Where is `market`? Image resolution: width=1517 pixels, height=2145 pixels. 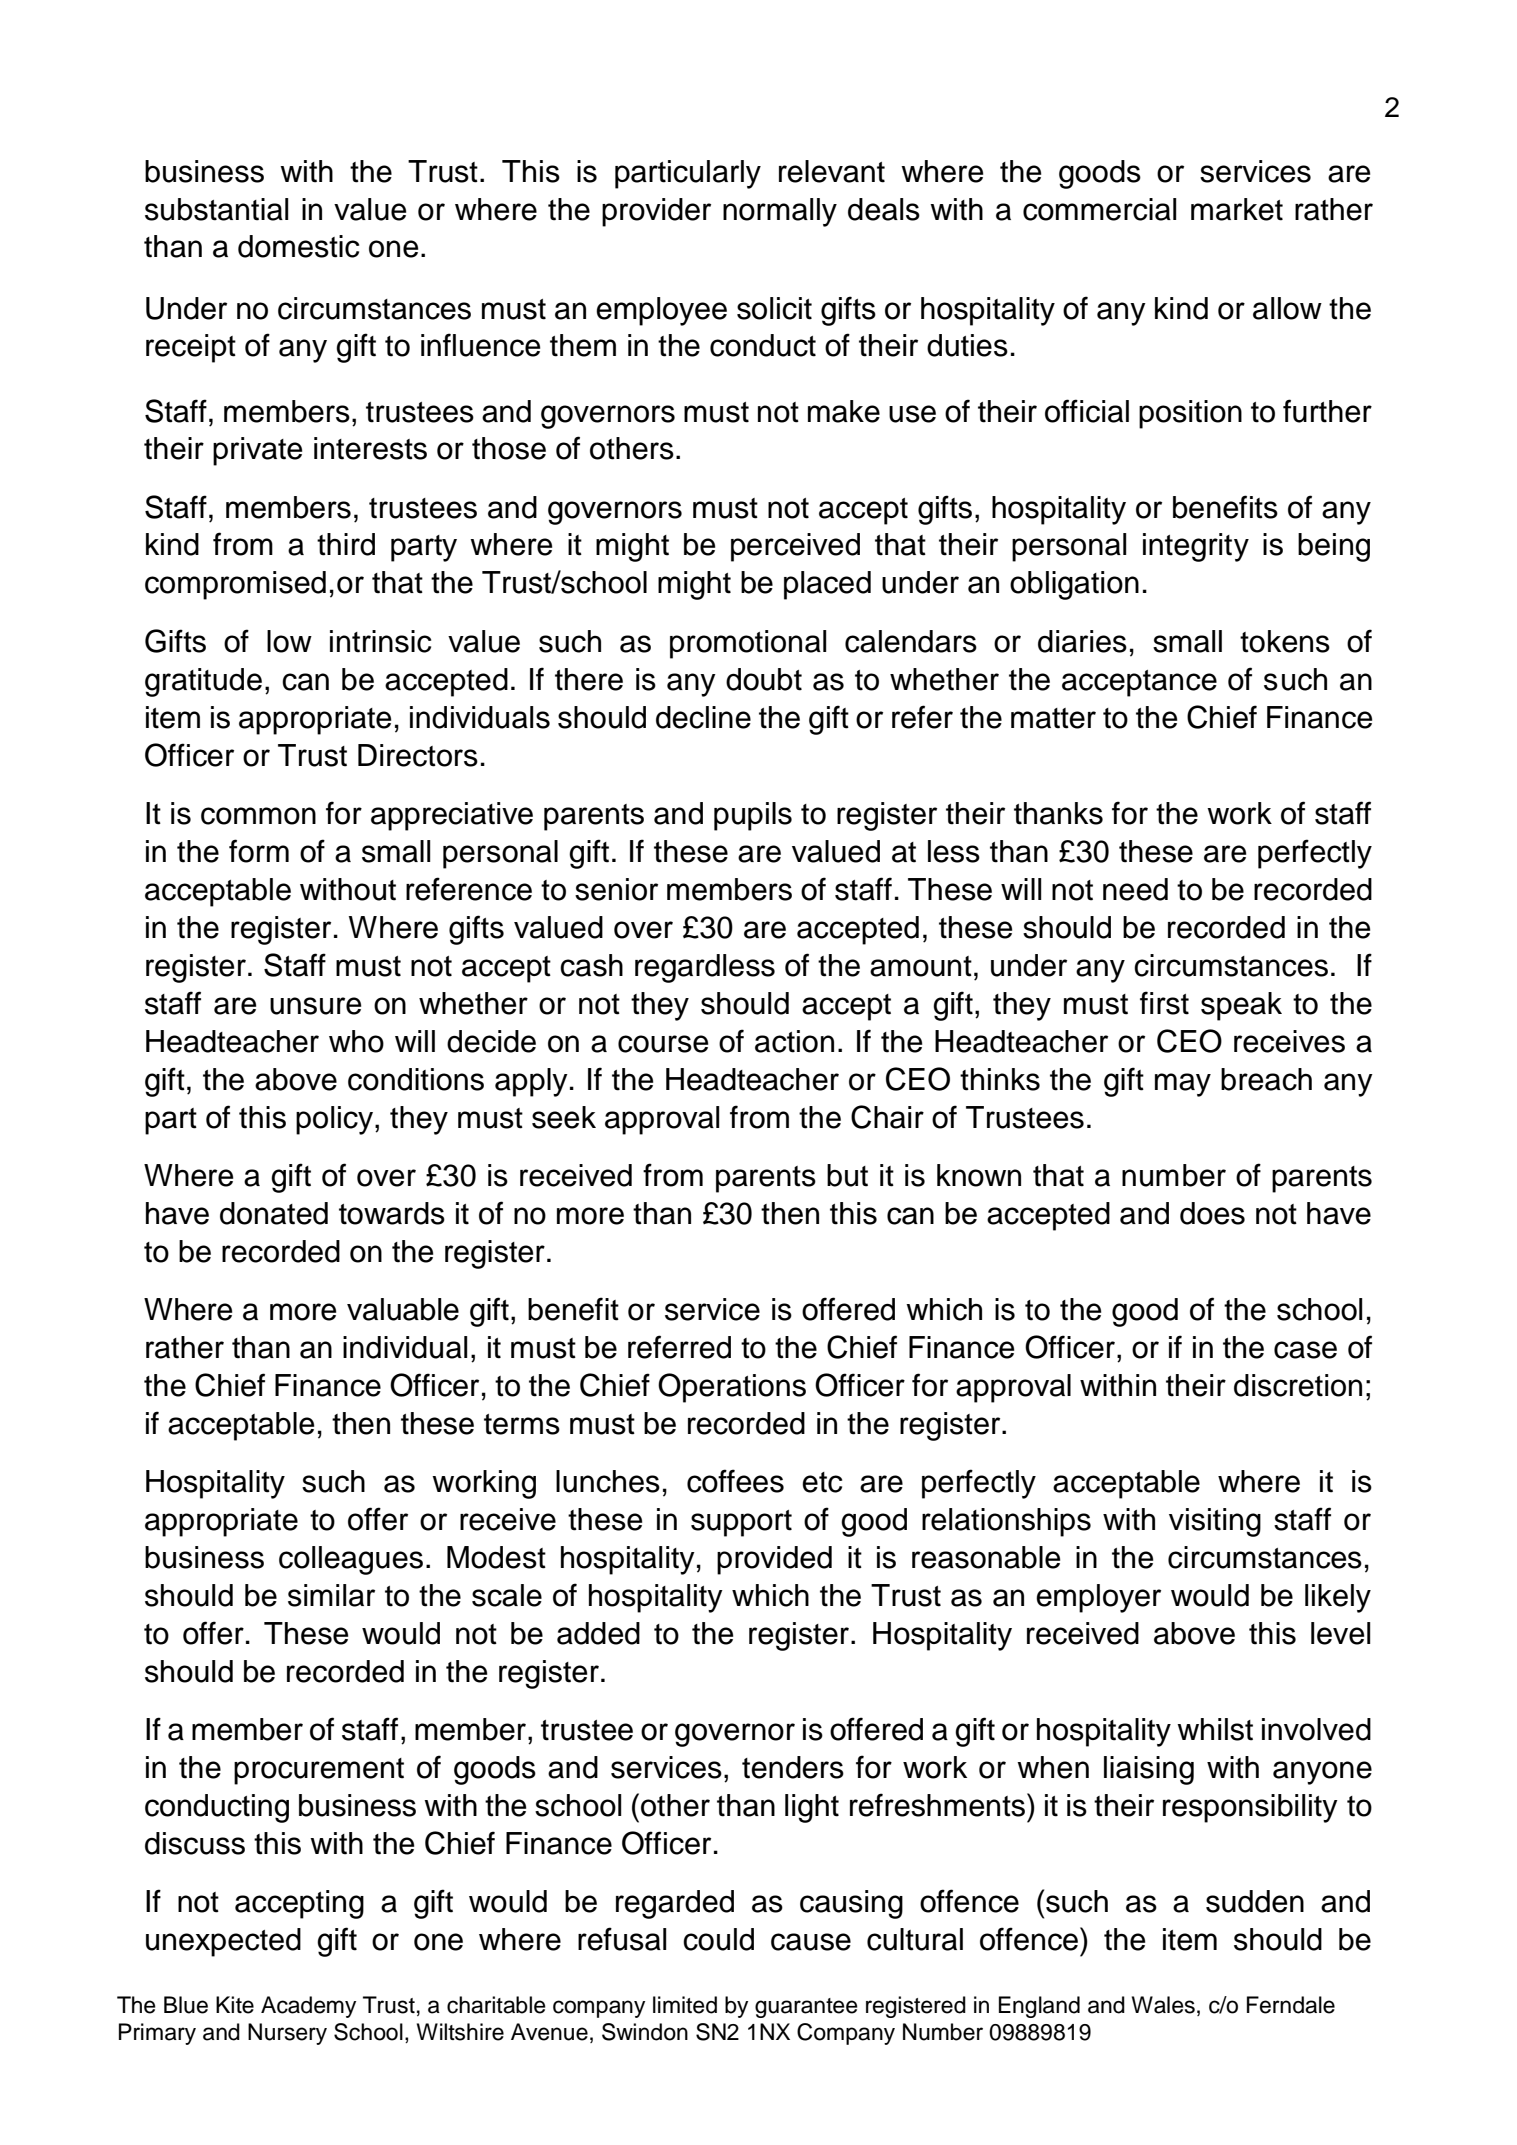 market is located at coordinates (1237, 209).
